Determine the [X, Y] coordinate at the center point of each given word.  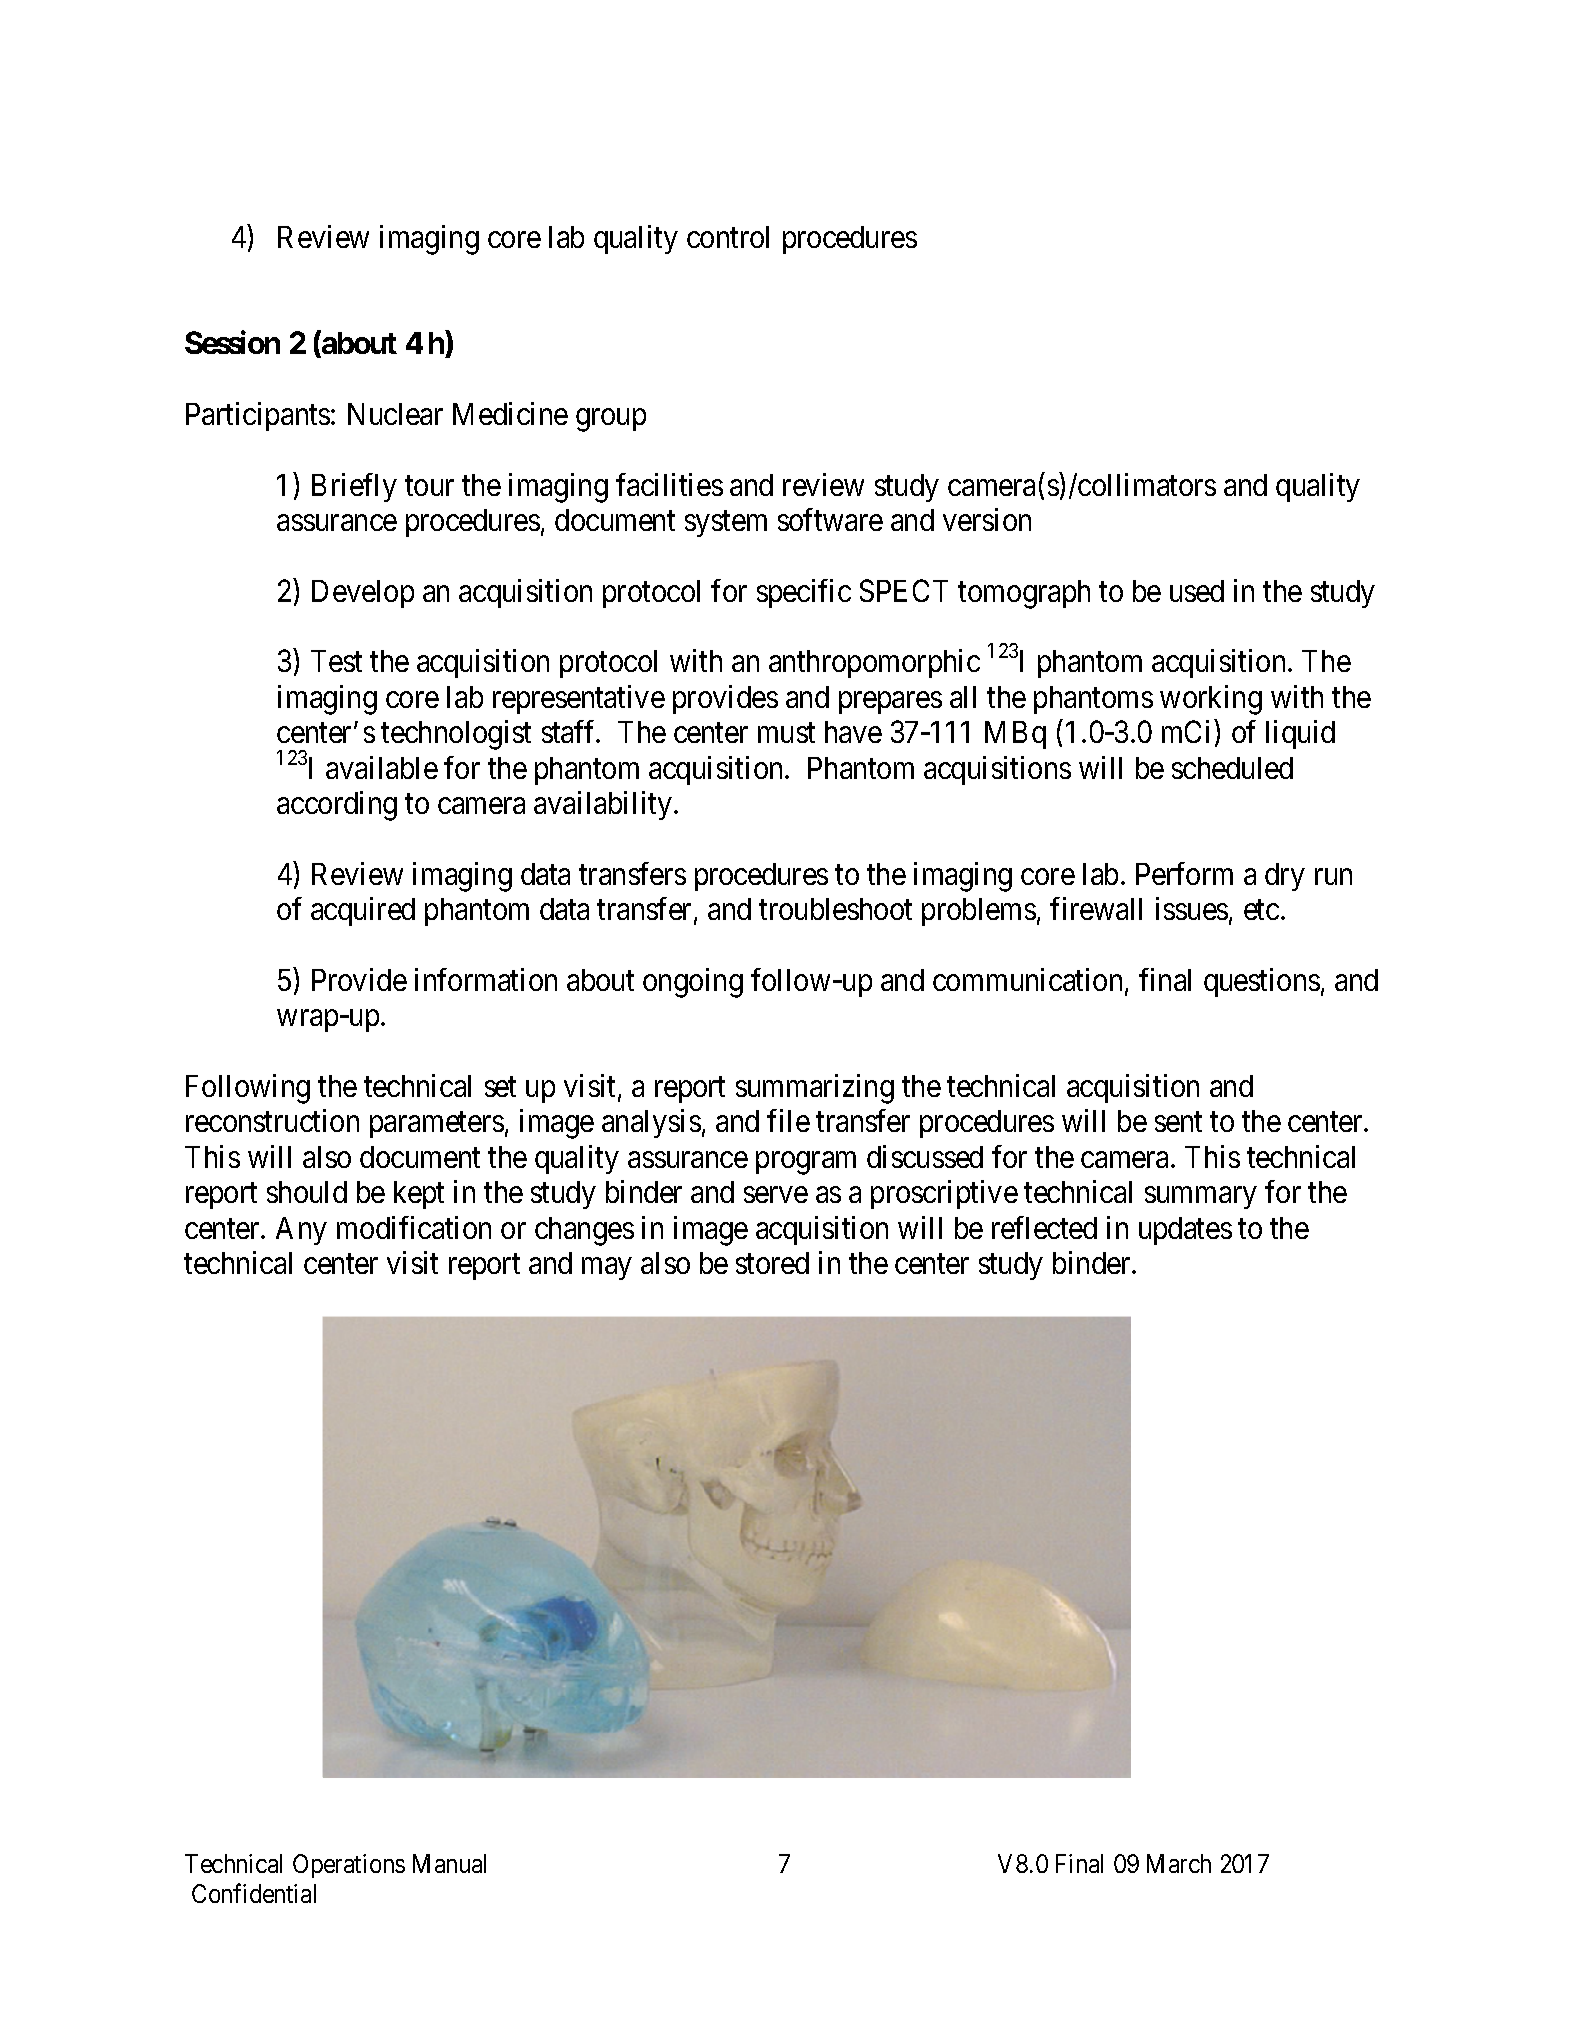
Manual [449, 1863]
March [1179, 1863]
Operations [349, 1866]
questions [1262, 982]
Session [232, 342]
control [728, 237]
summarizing [815, 1089]
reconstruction [272, 1120]
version [987, 519]
